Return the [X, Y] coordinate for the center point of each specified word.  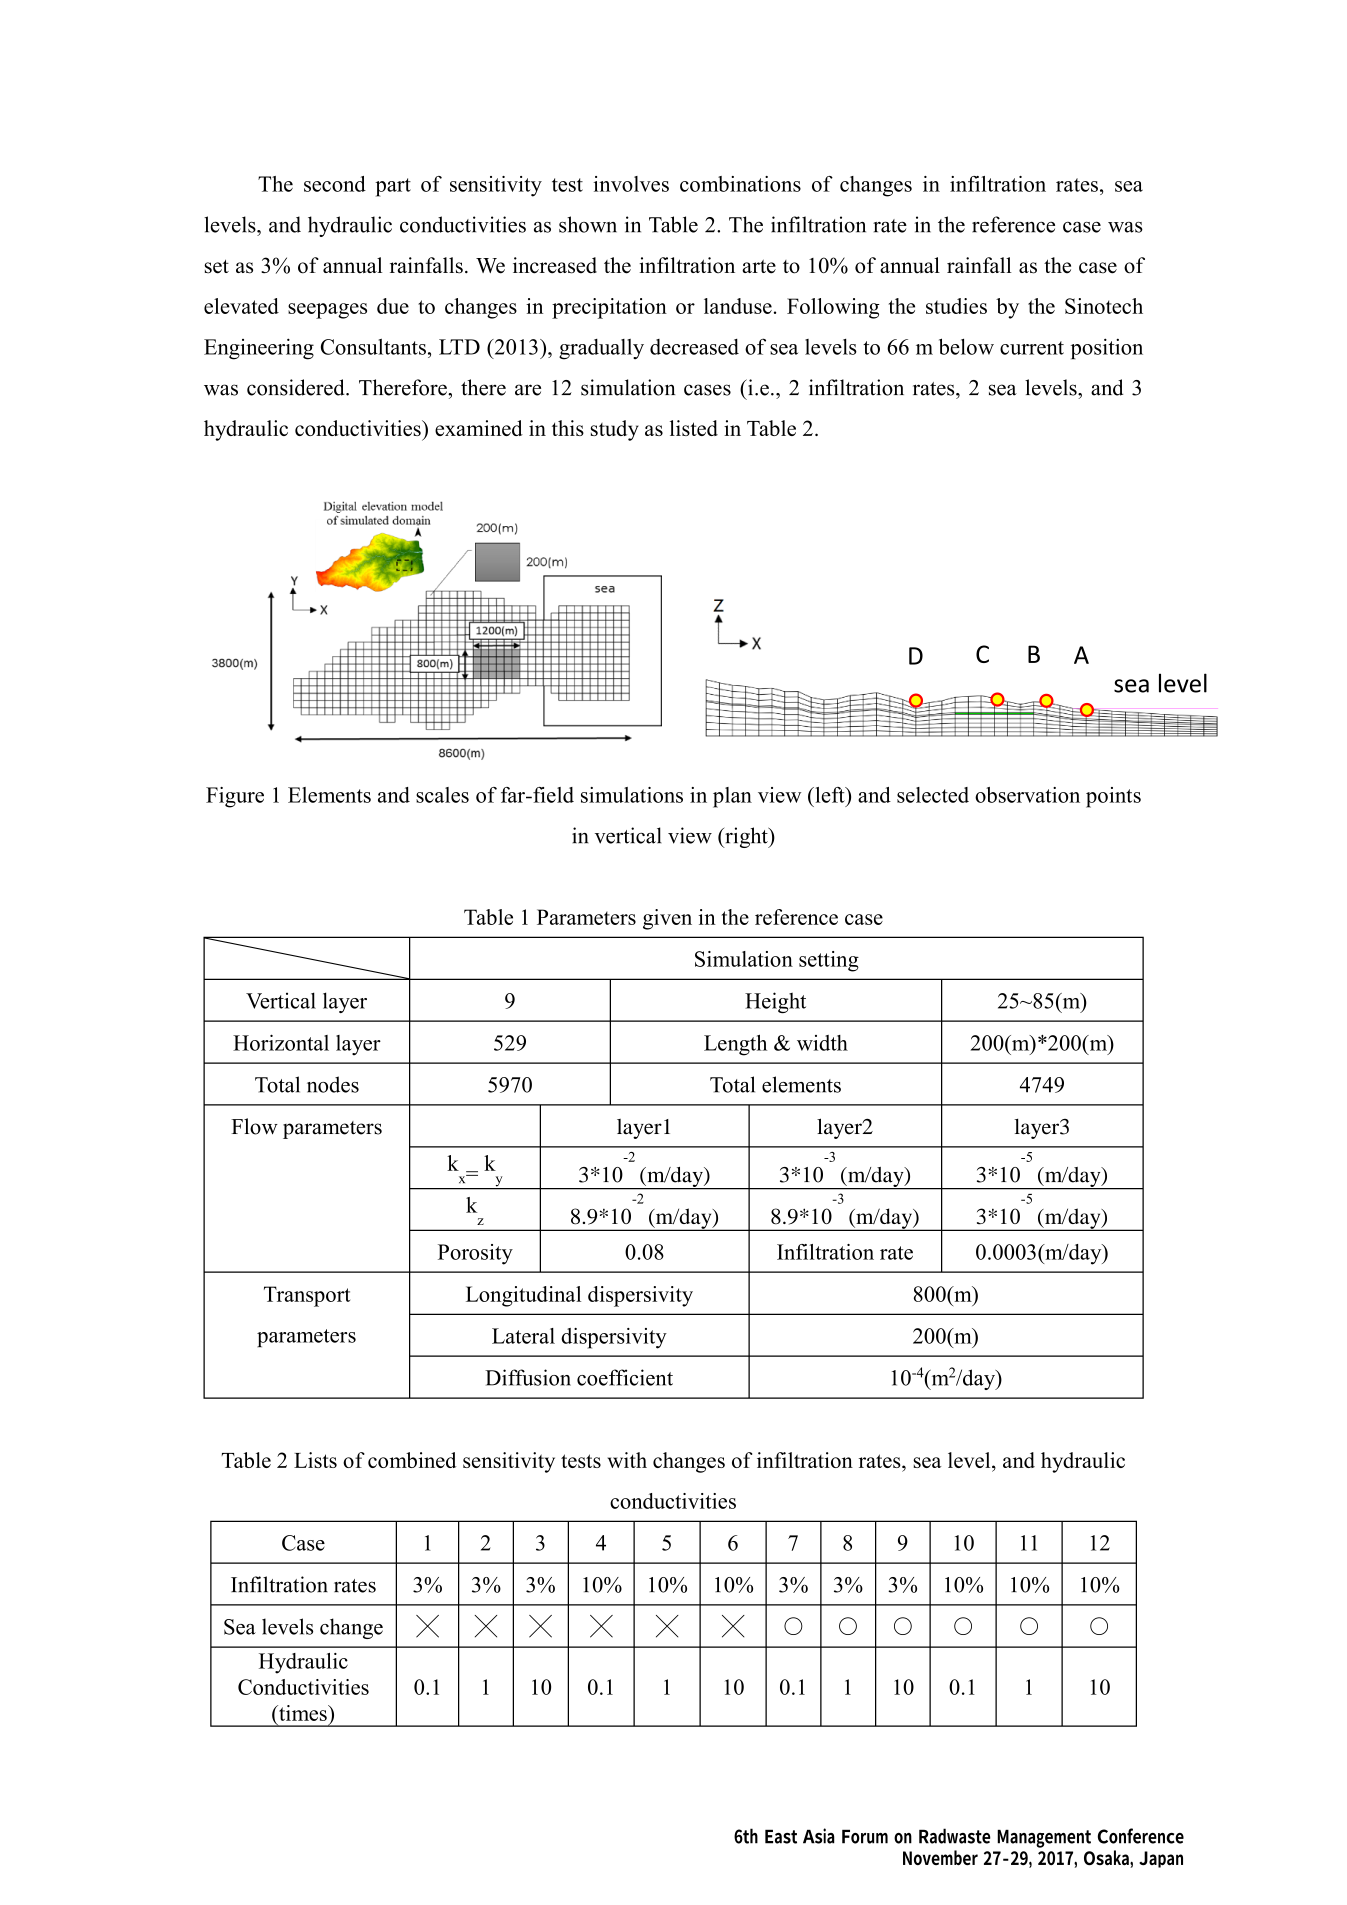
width [822, 1043]
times [303, 1713]
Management [1044, 1838]
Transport [307, 1296]
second [335, 184]
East [781, 1836]
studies [956, 306]
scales [442, 795]
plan [732, 797]
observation [1027, 795]
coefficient [625, 1377]
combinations [740, 184]
